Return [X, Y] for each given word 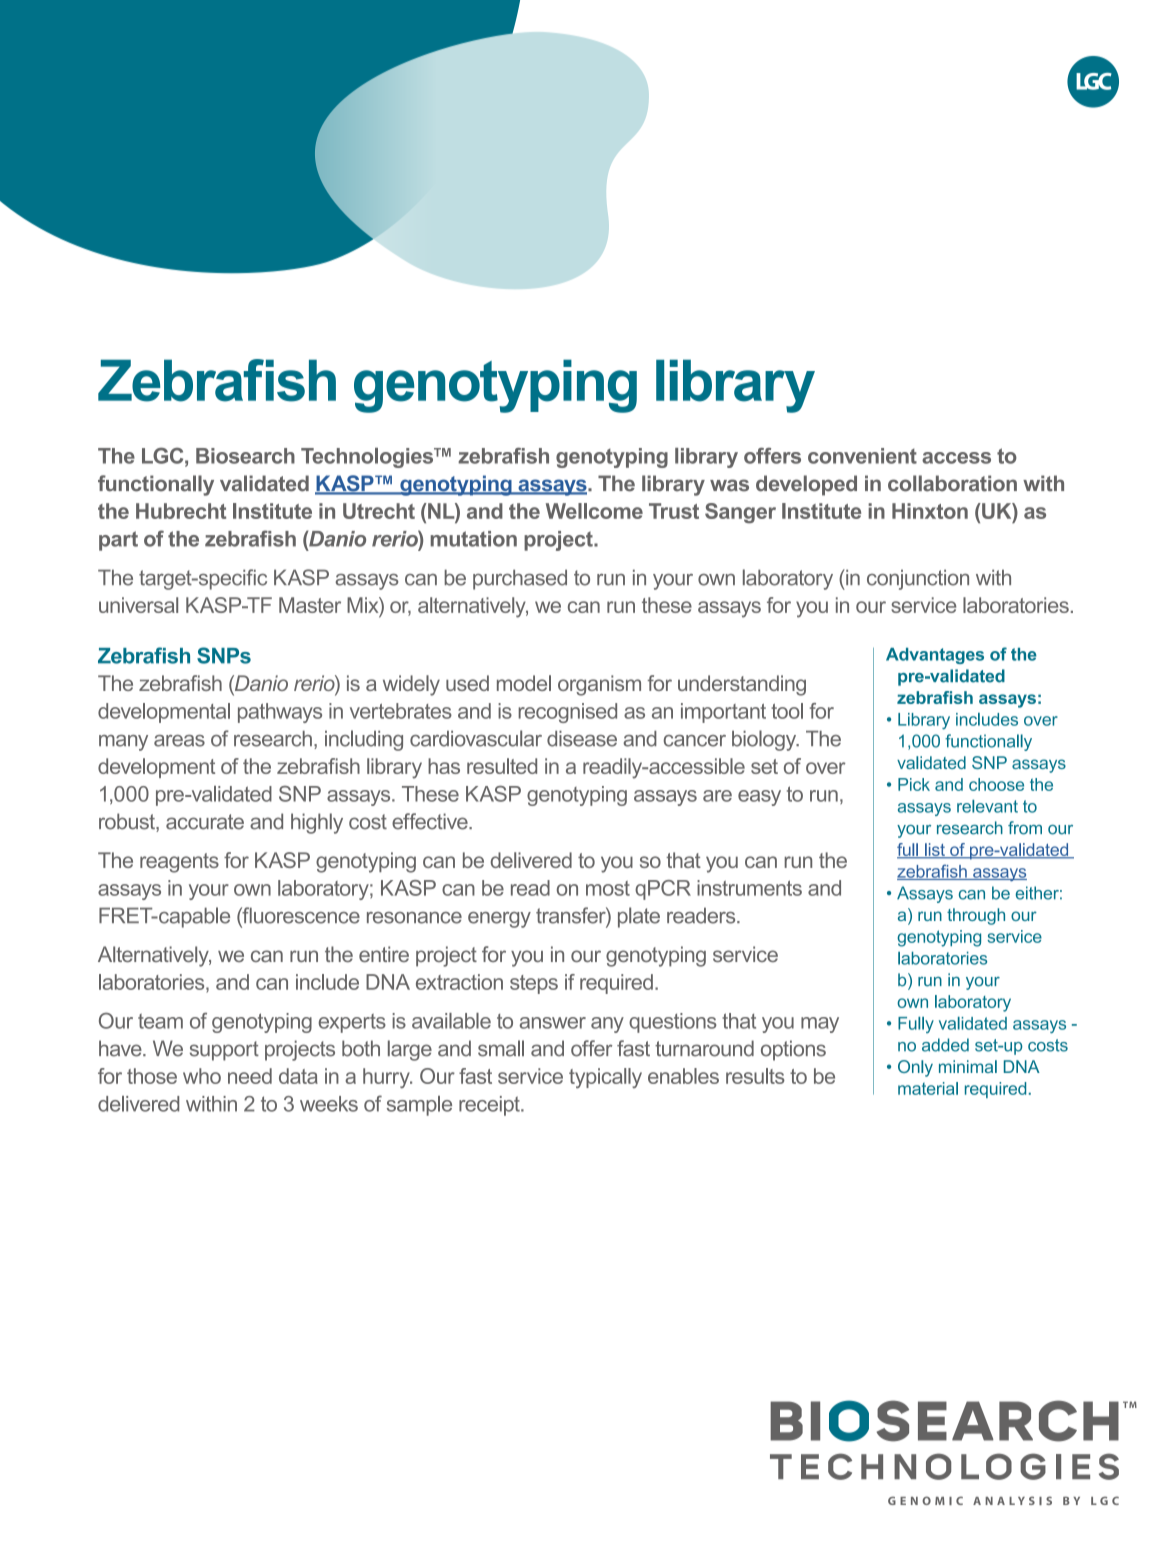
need [250, 1076]
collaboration [952, 483]
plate [639, 917]
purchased [520, 579]
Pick [914, 784]
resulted [502, 766]
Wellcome [594, 511]
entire [384, 954]
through [976, 916]
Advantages [935, 656]
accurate [205, 822]
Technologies [368, 458]
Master [310, 605]
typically [605, 1078]
